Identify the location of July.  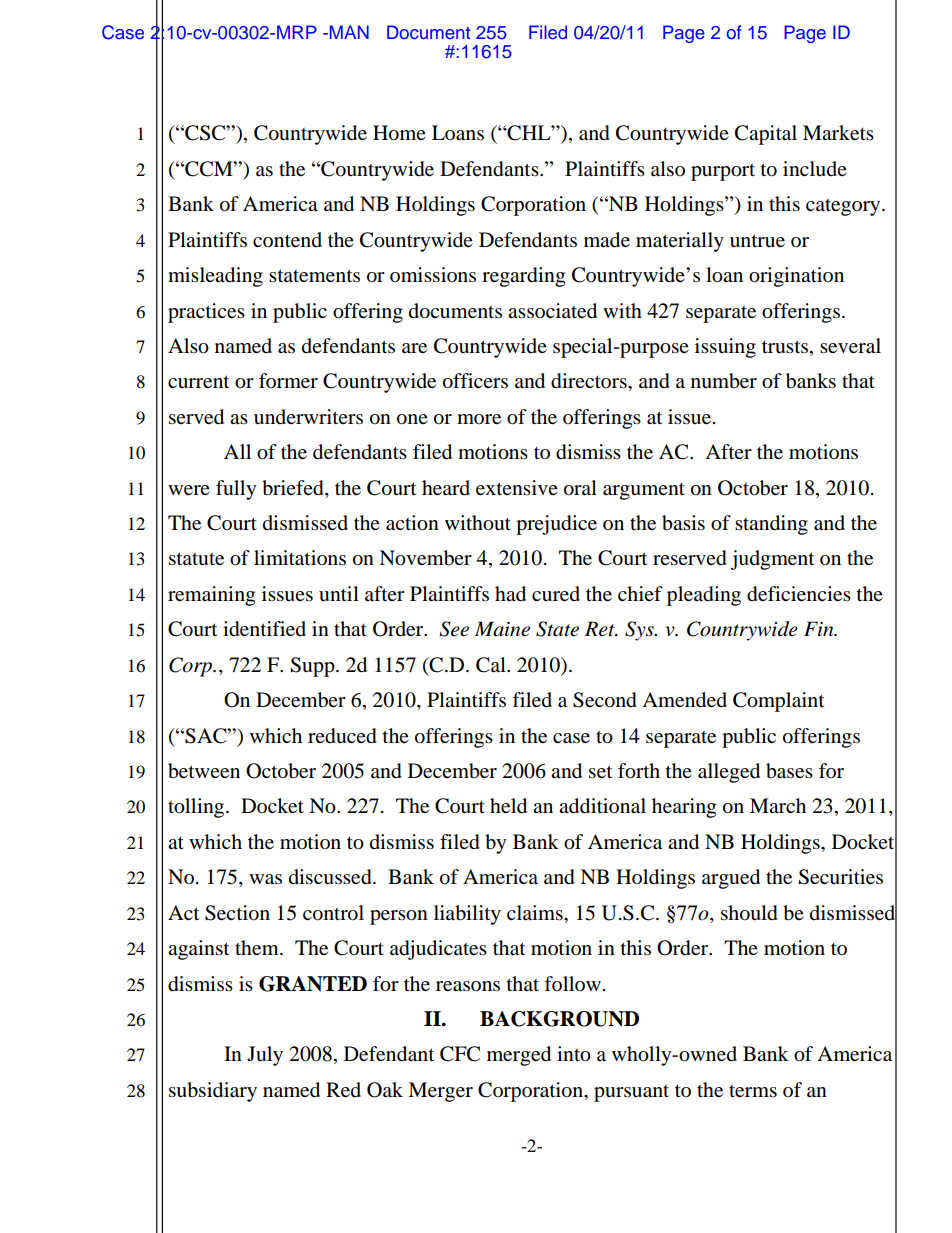
(265, 1056).
